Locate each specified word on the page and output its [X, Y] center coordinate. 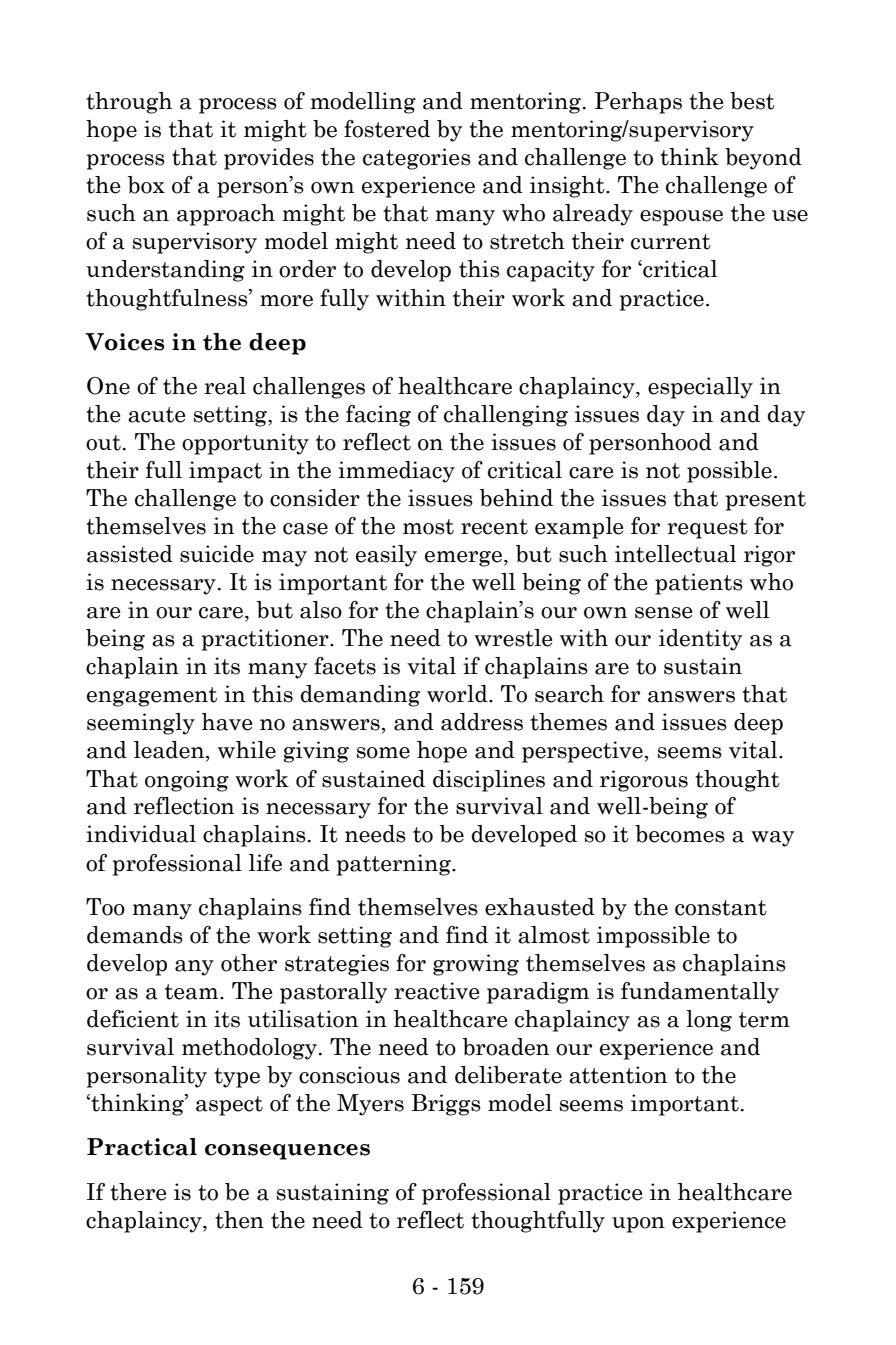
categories [417, 159]
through [129, 103]
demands [135, 935]
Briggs [446, 1105]
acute [156, 415]
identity [701, 640]
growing [476, 965]
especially [700, 388]
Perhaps [638, 103]
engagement [152, 697]
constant [721, 908]
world [458, 694]
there [138, 1192]
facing [378, 416]
